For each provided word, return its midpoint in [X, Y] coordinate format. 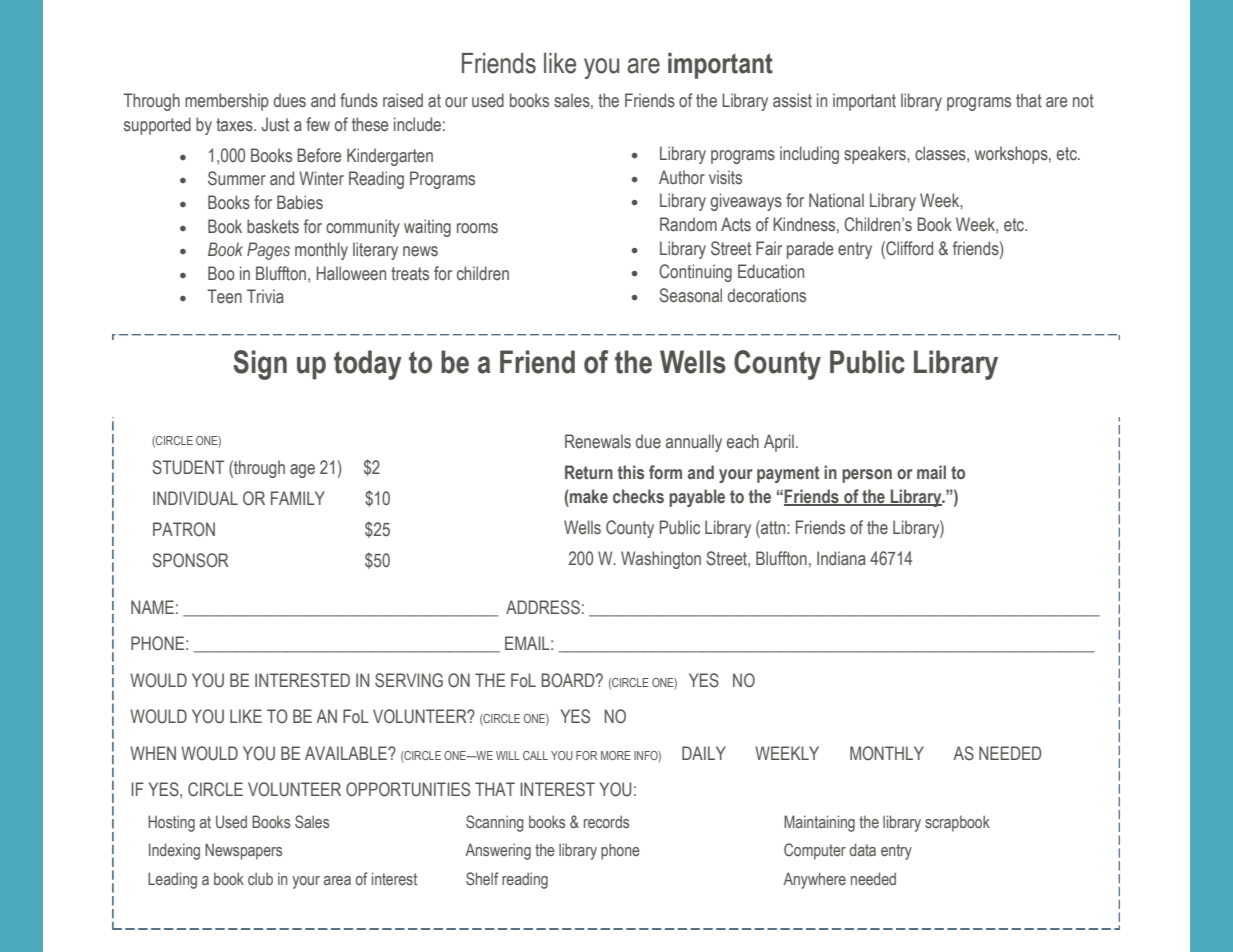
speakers [876, 155]
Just [275, 124]
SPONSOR [190, 560]
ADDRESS [543, 607]
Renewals [598, 441]
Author [682, 177]
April [779, 443]
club [260, 878]
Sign [260, 365]
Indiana [841, 558]
